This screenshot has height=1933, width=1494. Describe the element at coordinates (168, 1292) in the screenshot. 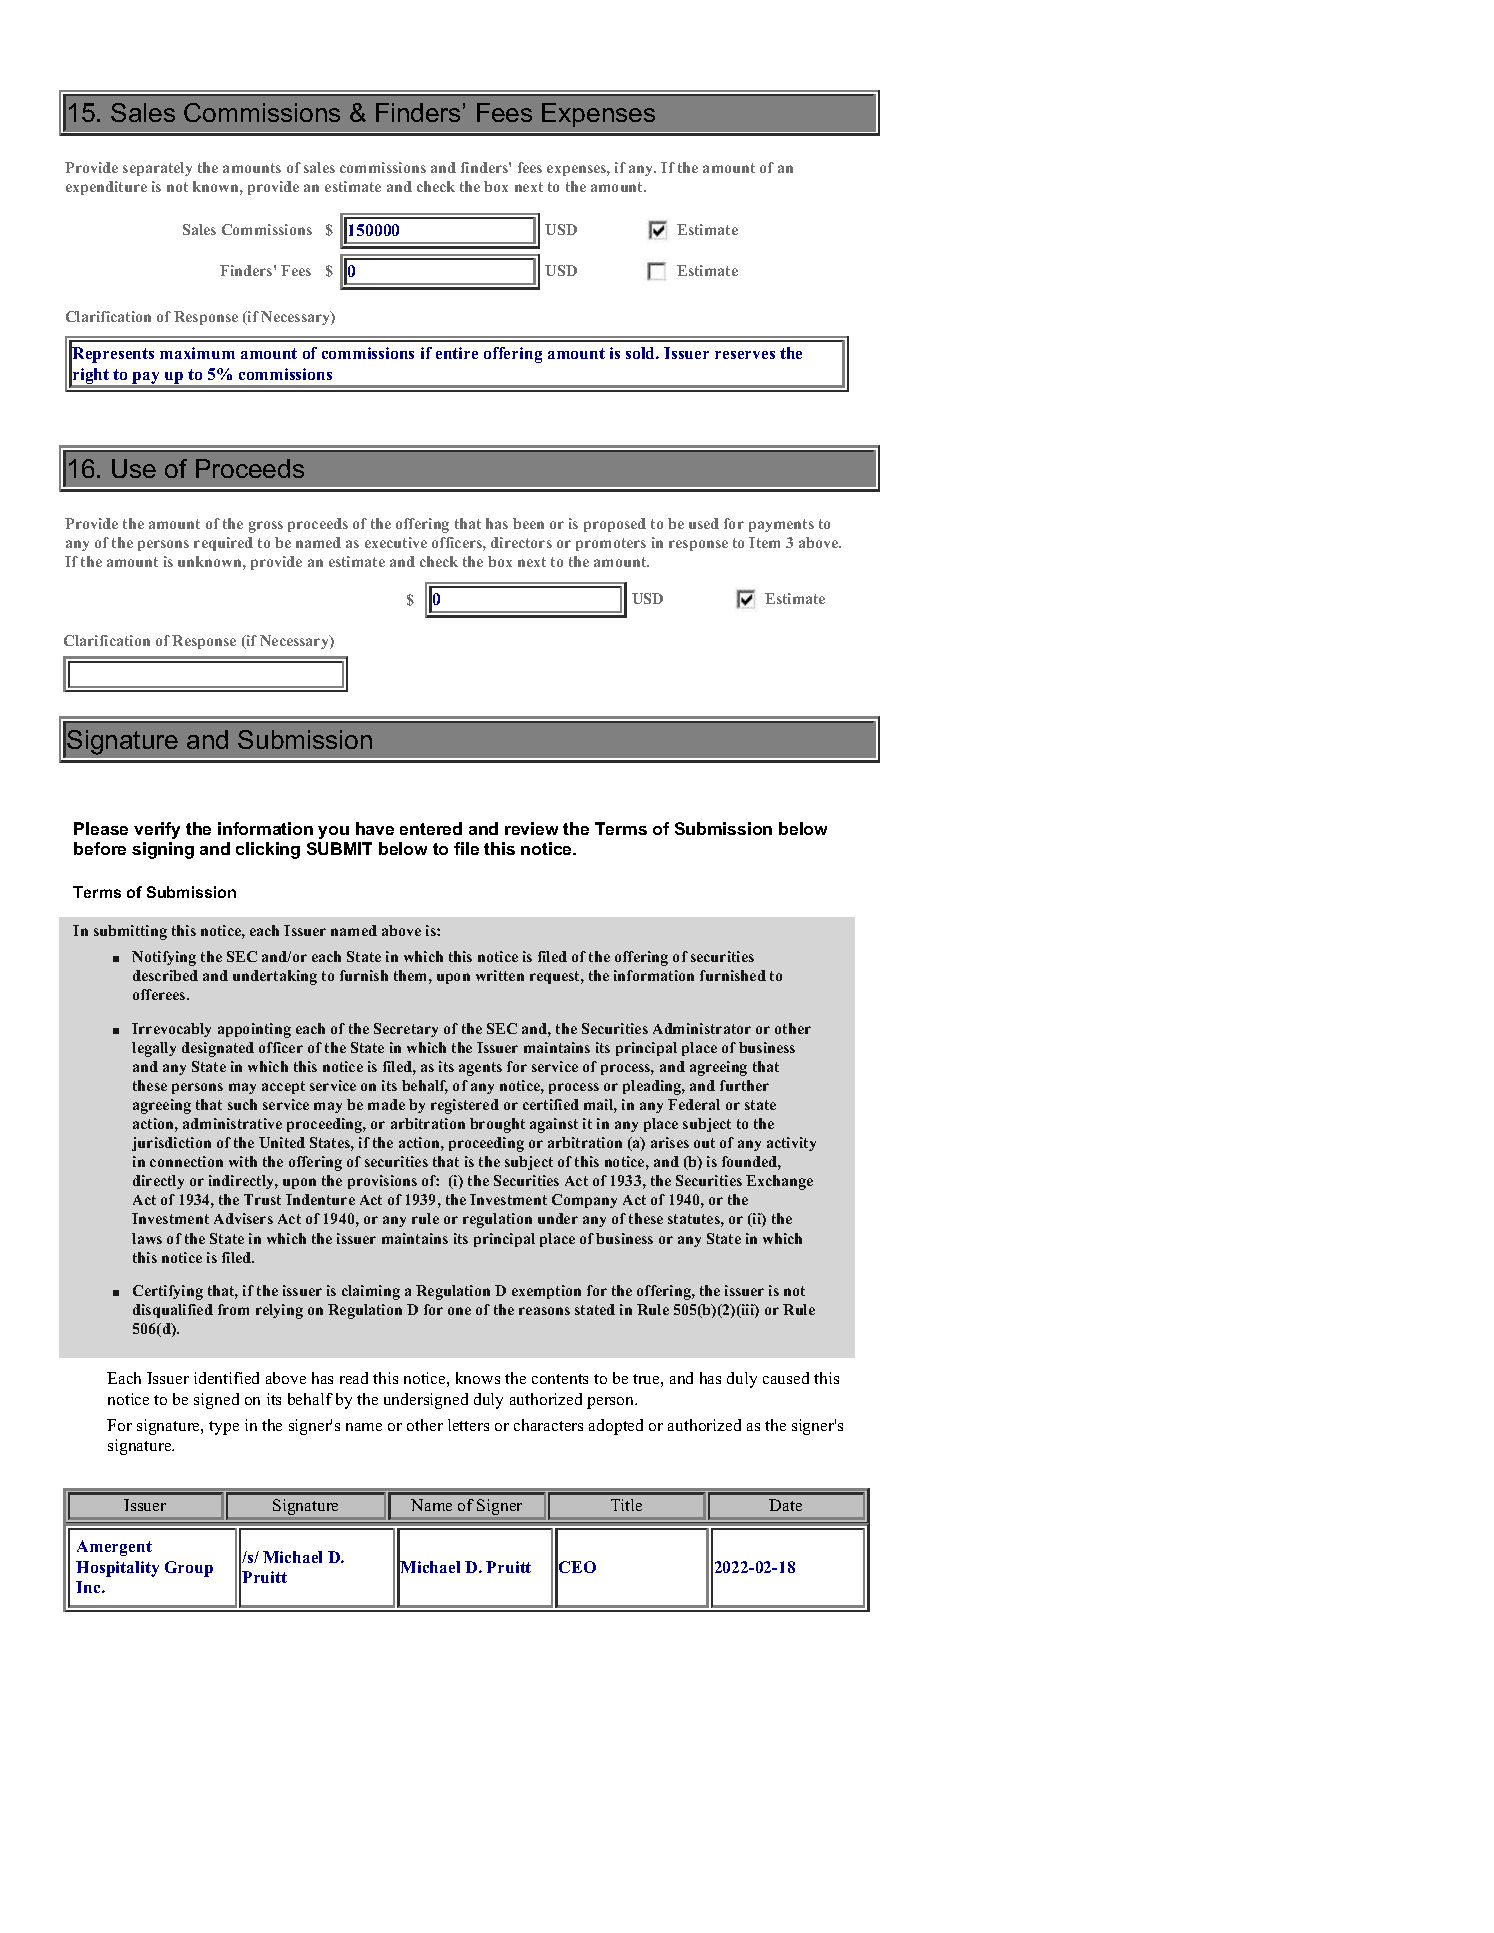

I see `Certifying` at that location.
